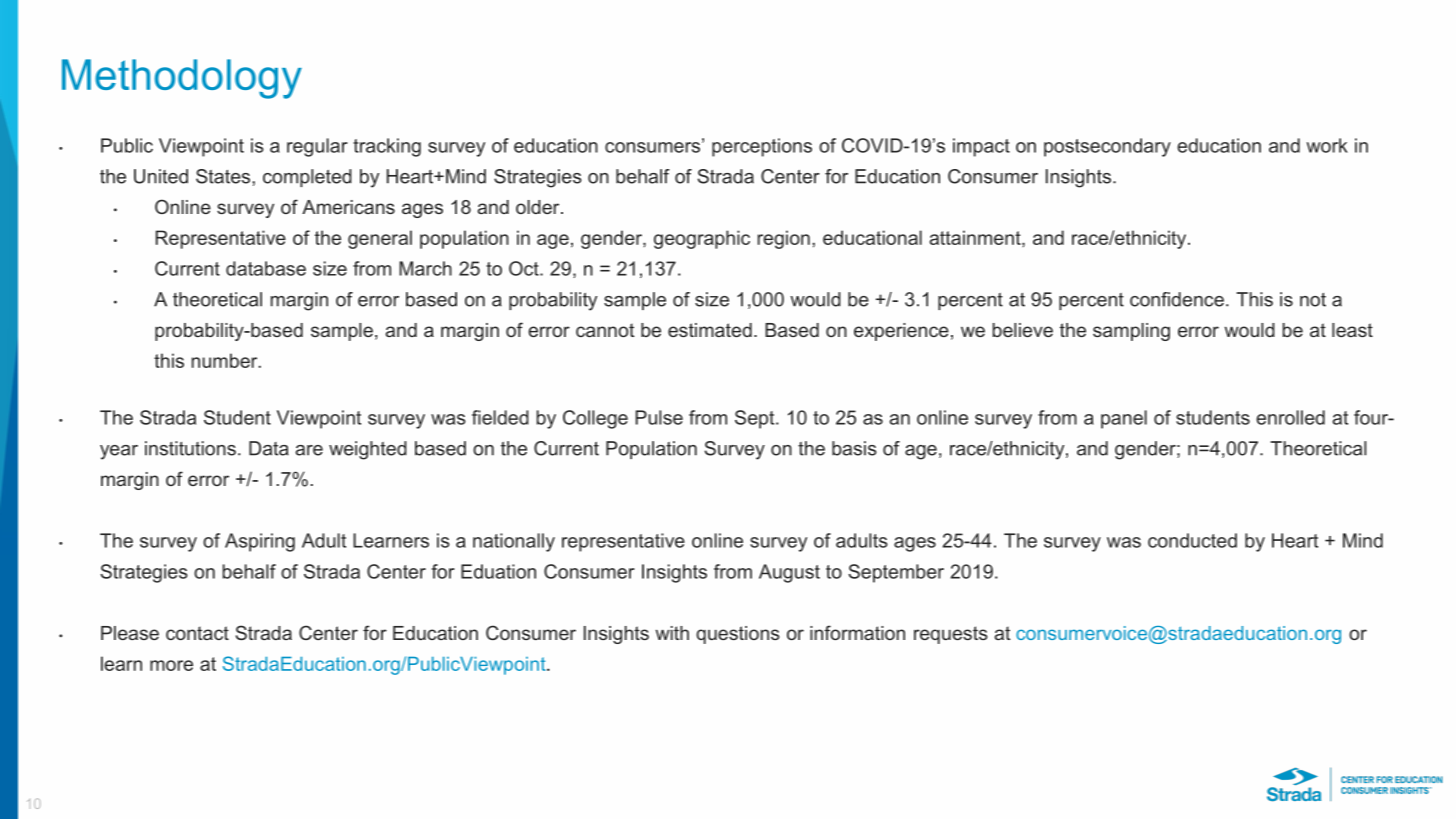 The image size is (1456, 819). What do you see at coordinates (182, 79) in the image?
I see `Methodology` at bounding box center [182, 79].
